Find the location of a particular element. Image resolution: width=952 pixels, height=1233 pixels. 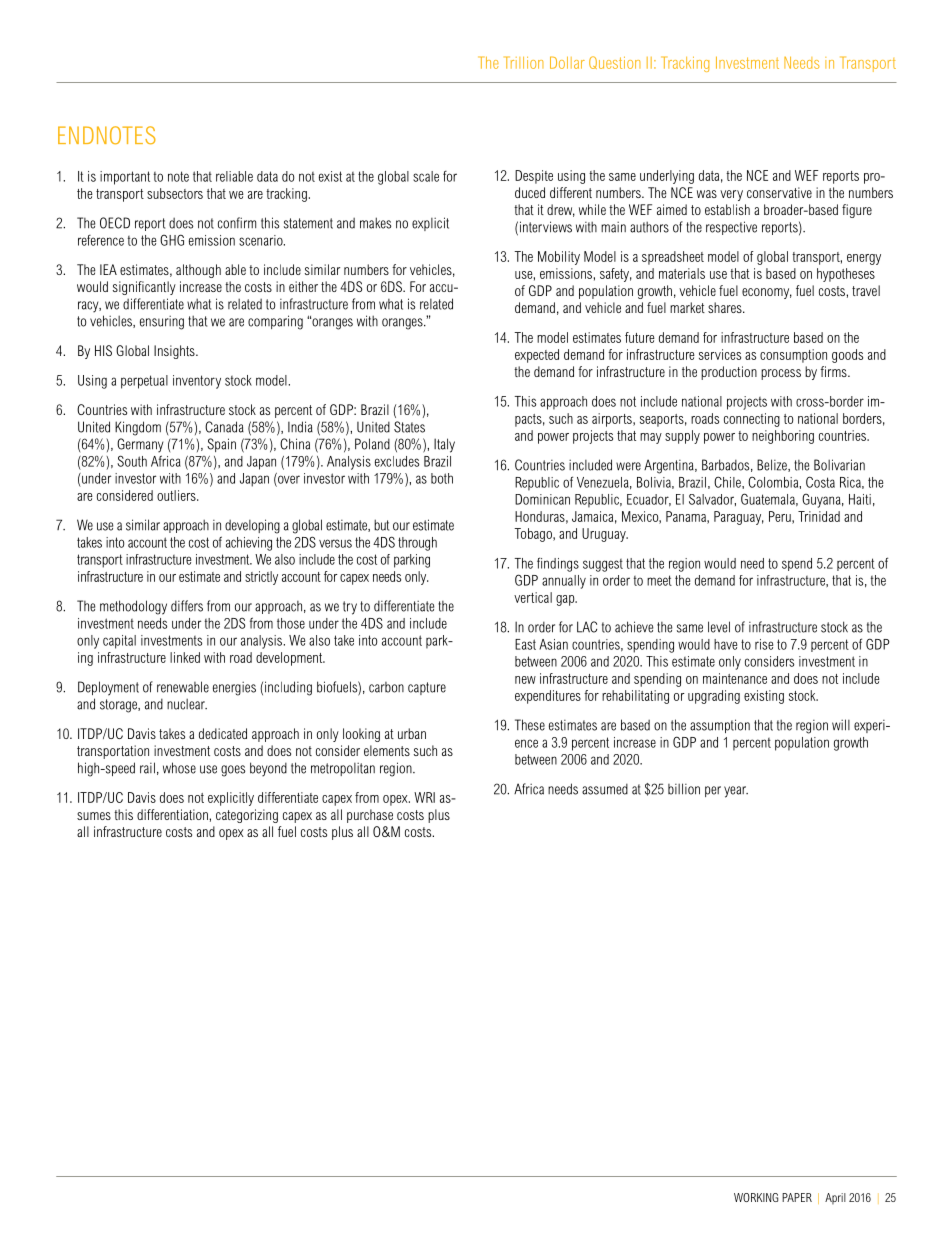

rise is located at coordinates (764, 644).
